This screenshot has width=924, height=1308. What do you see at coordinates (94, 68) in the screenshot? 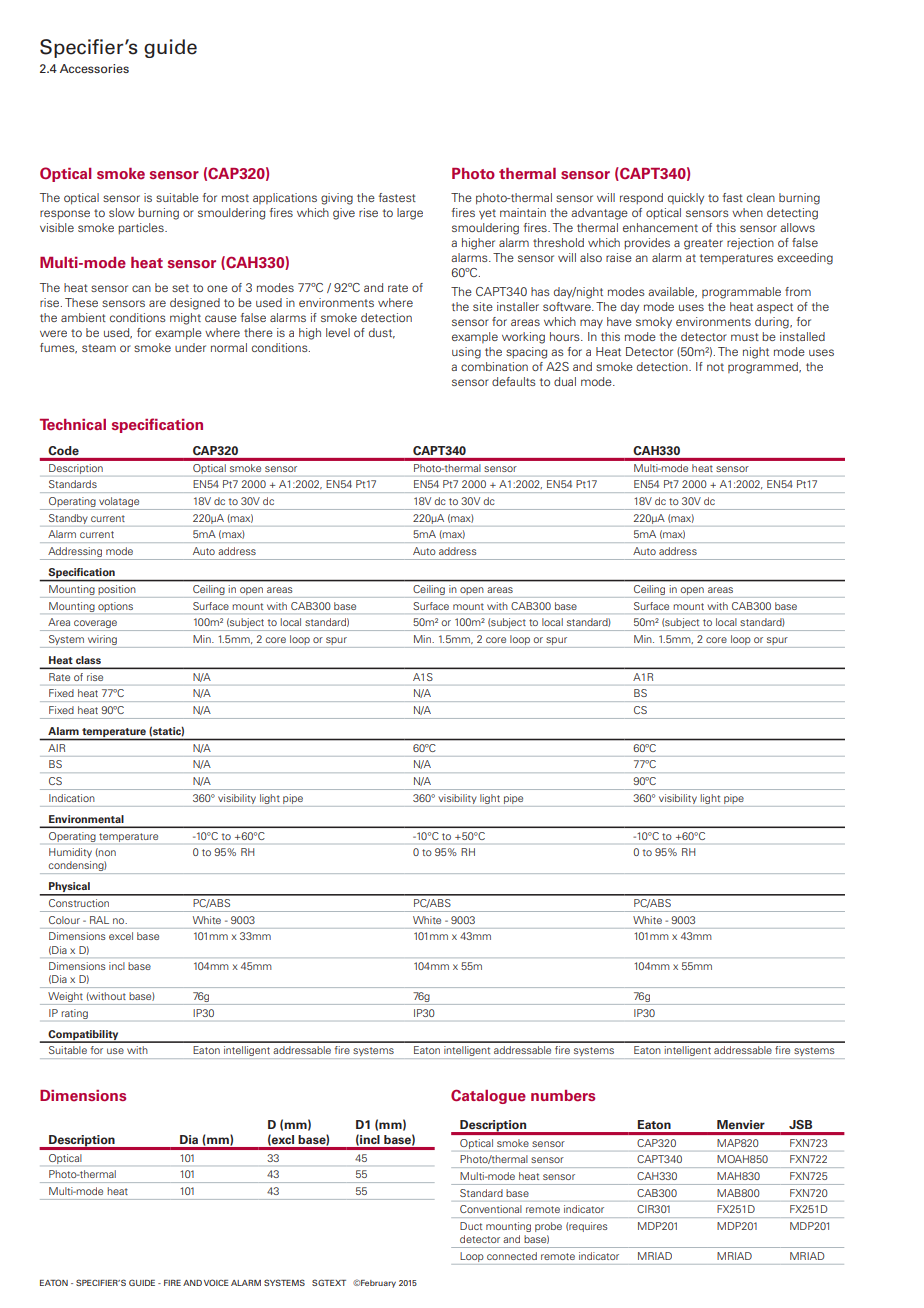
I see `Accessories` at bounding box center [94, 68].
